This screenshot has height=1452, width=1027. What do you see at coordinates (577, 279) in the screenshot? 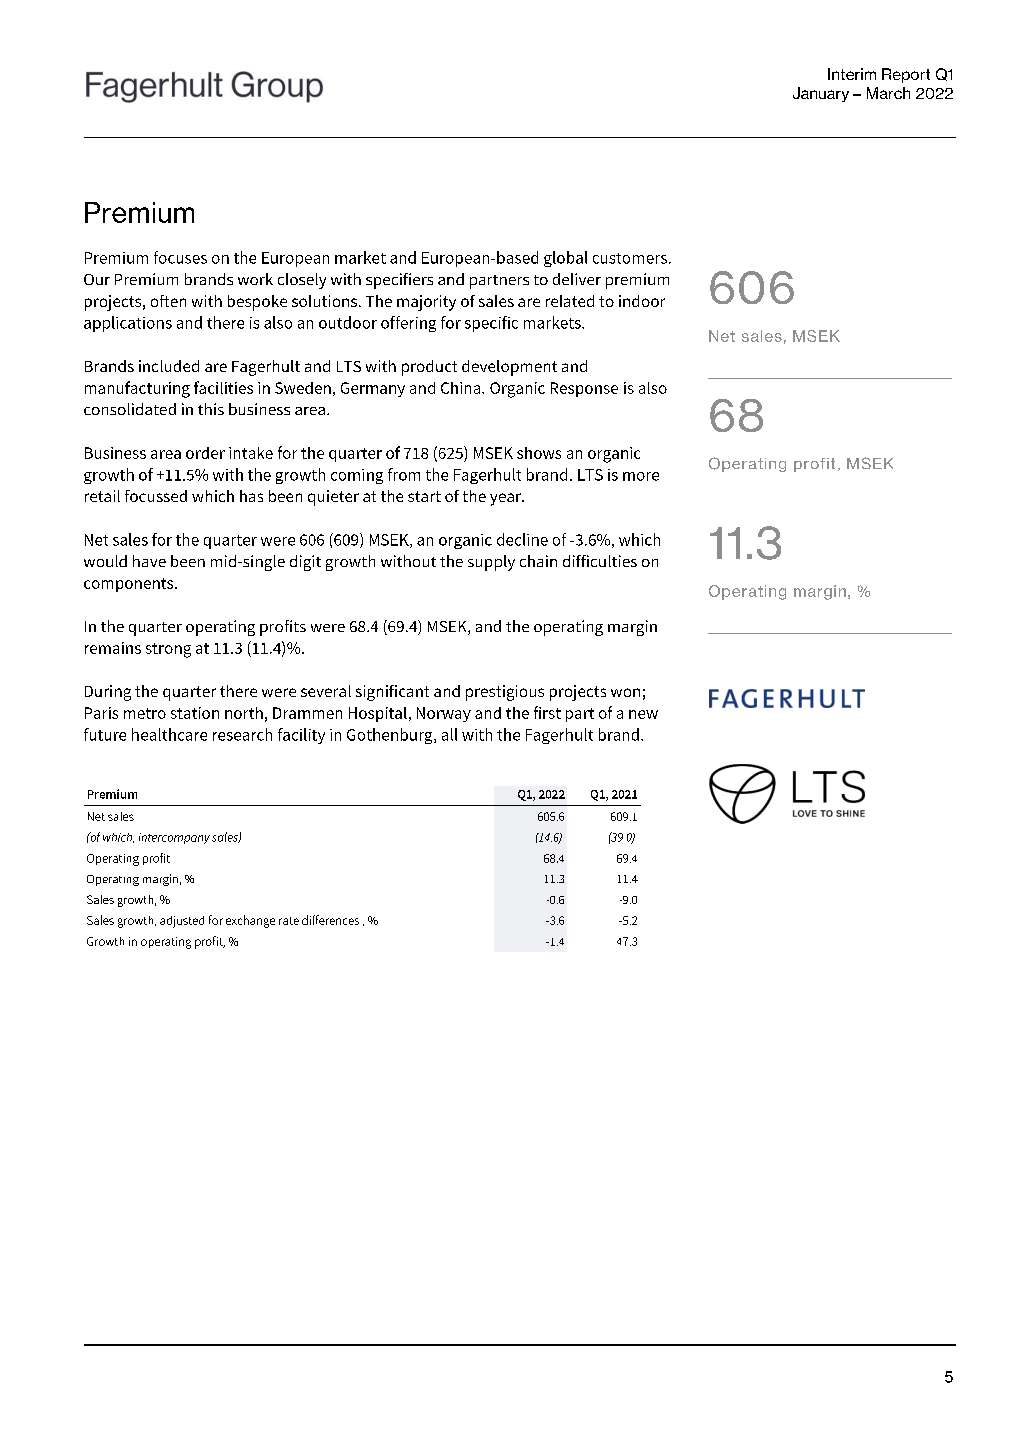
I see `deliver` at bounding box center [577, 279].
